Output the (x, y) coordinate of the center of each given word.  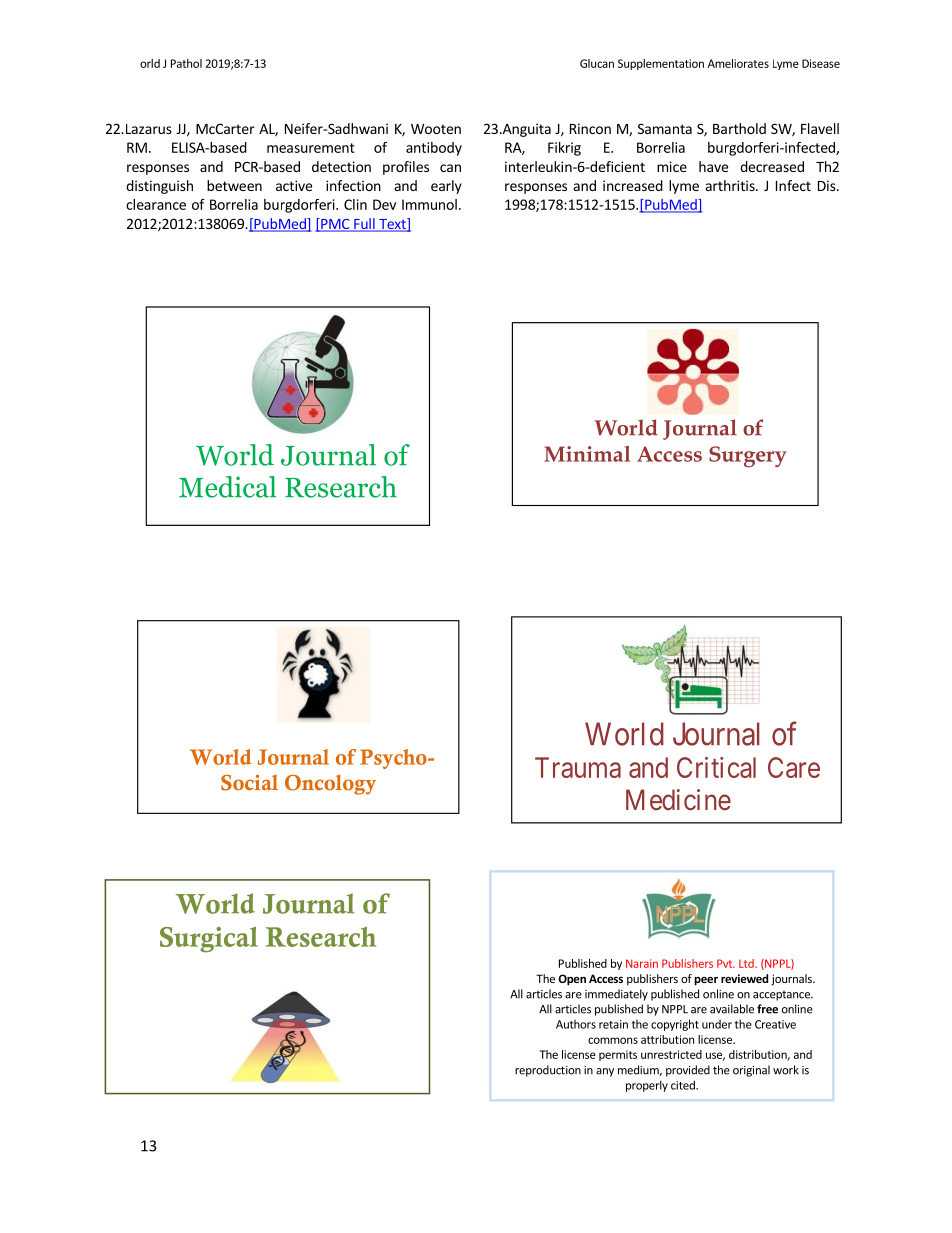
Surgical (209, 940)
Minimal (587, 454)
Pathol (186, 63)
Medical (227, 487)
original (751, 1071)
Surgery (748, 456)
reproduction (548, 1071)
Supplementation (661, 64)
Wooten (436, 129)
